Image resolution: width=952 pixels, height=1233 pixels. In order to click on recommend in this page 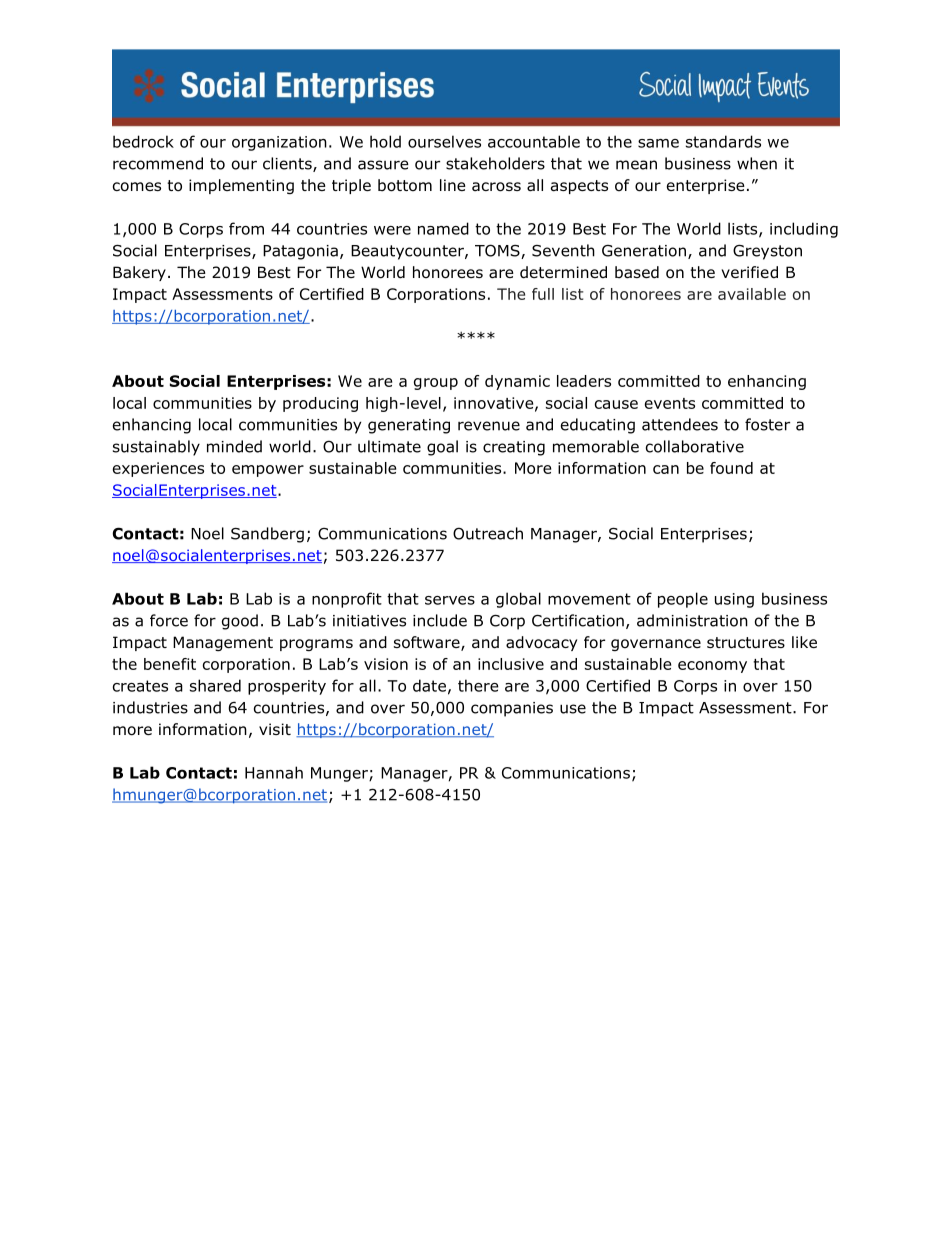, I will do `click(158, 163)`.
